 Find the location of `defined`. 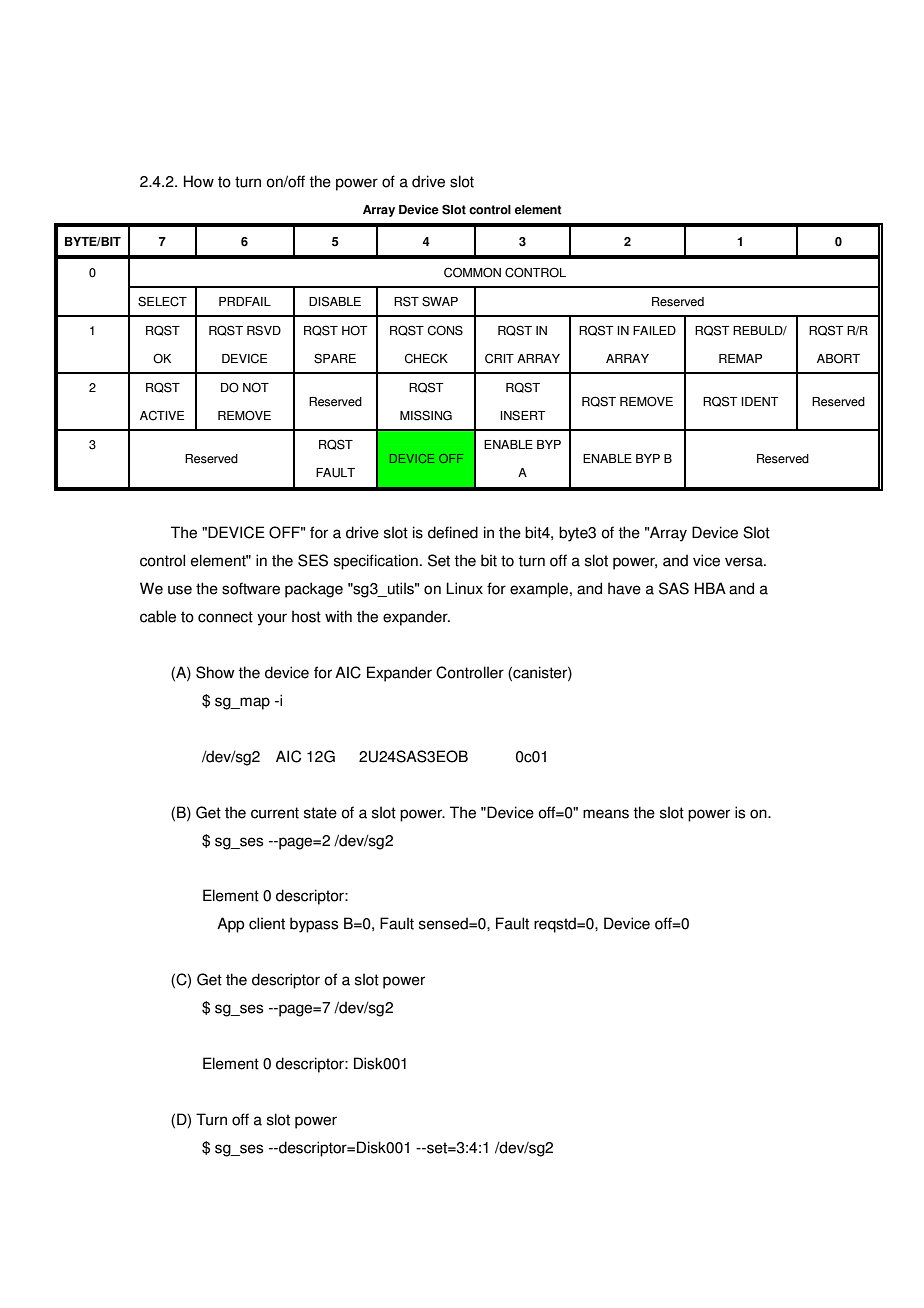

defined is located at coordinates (453, 532).
